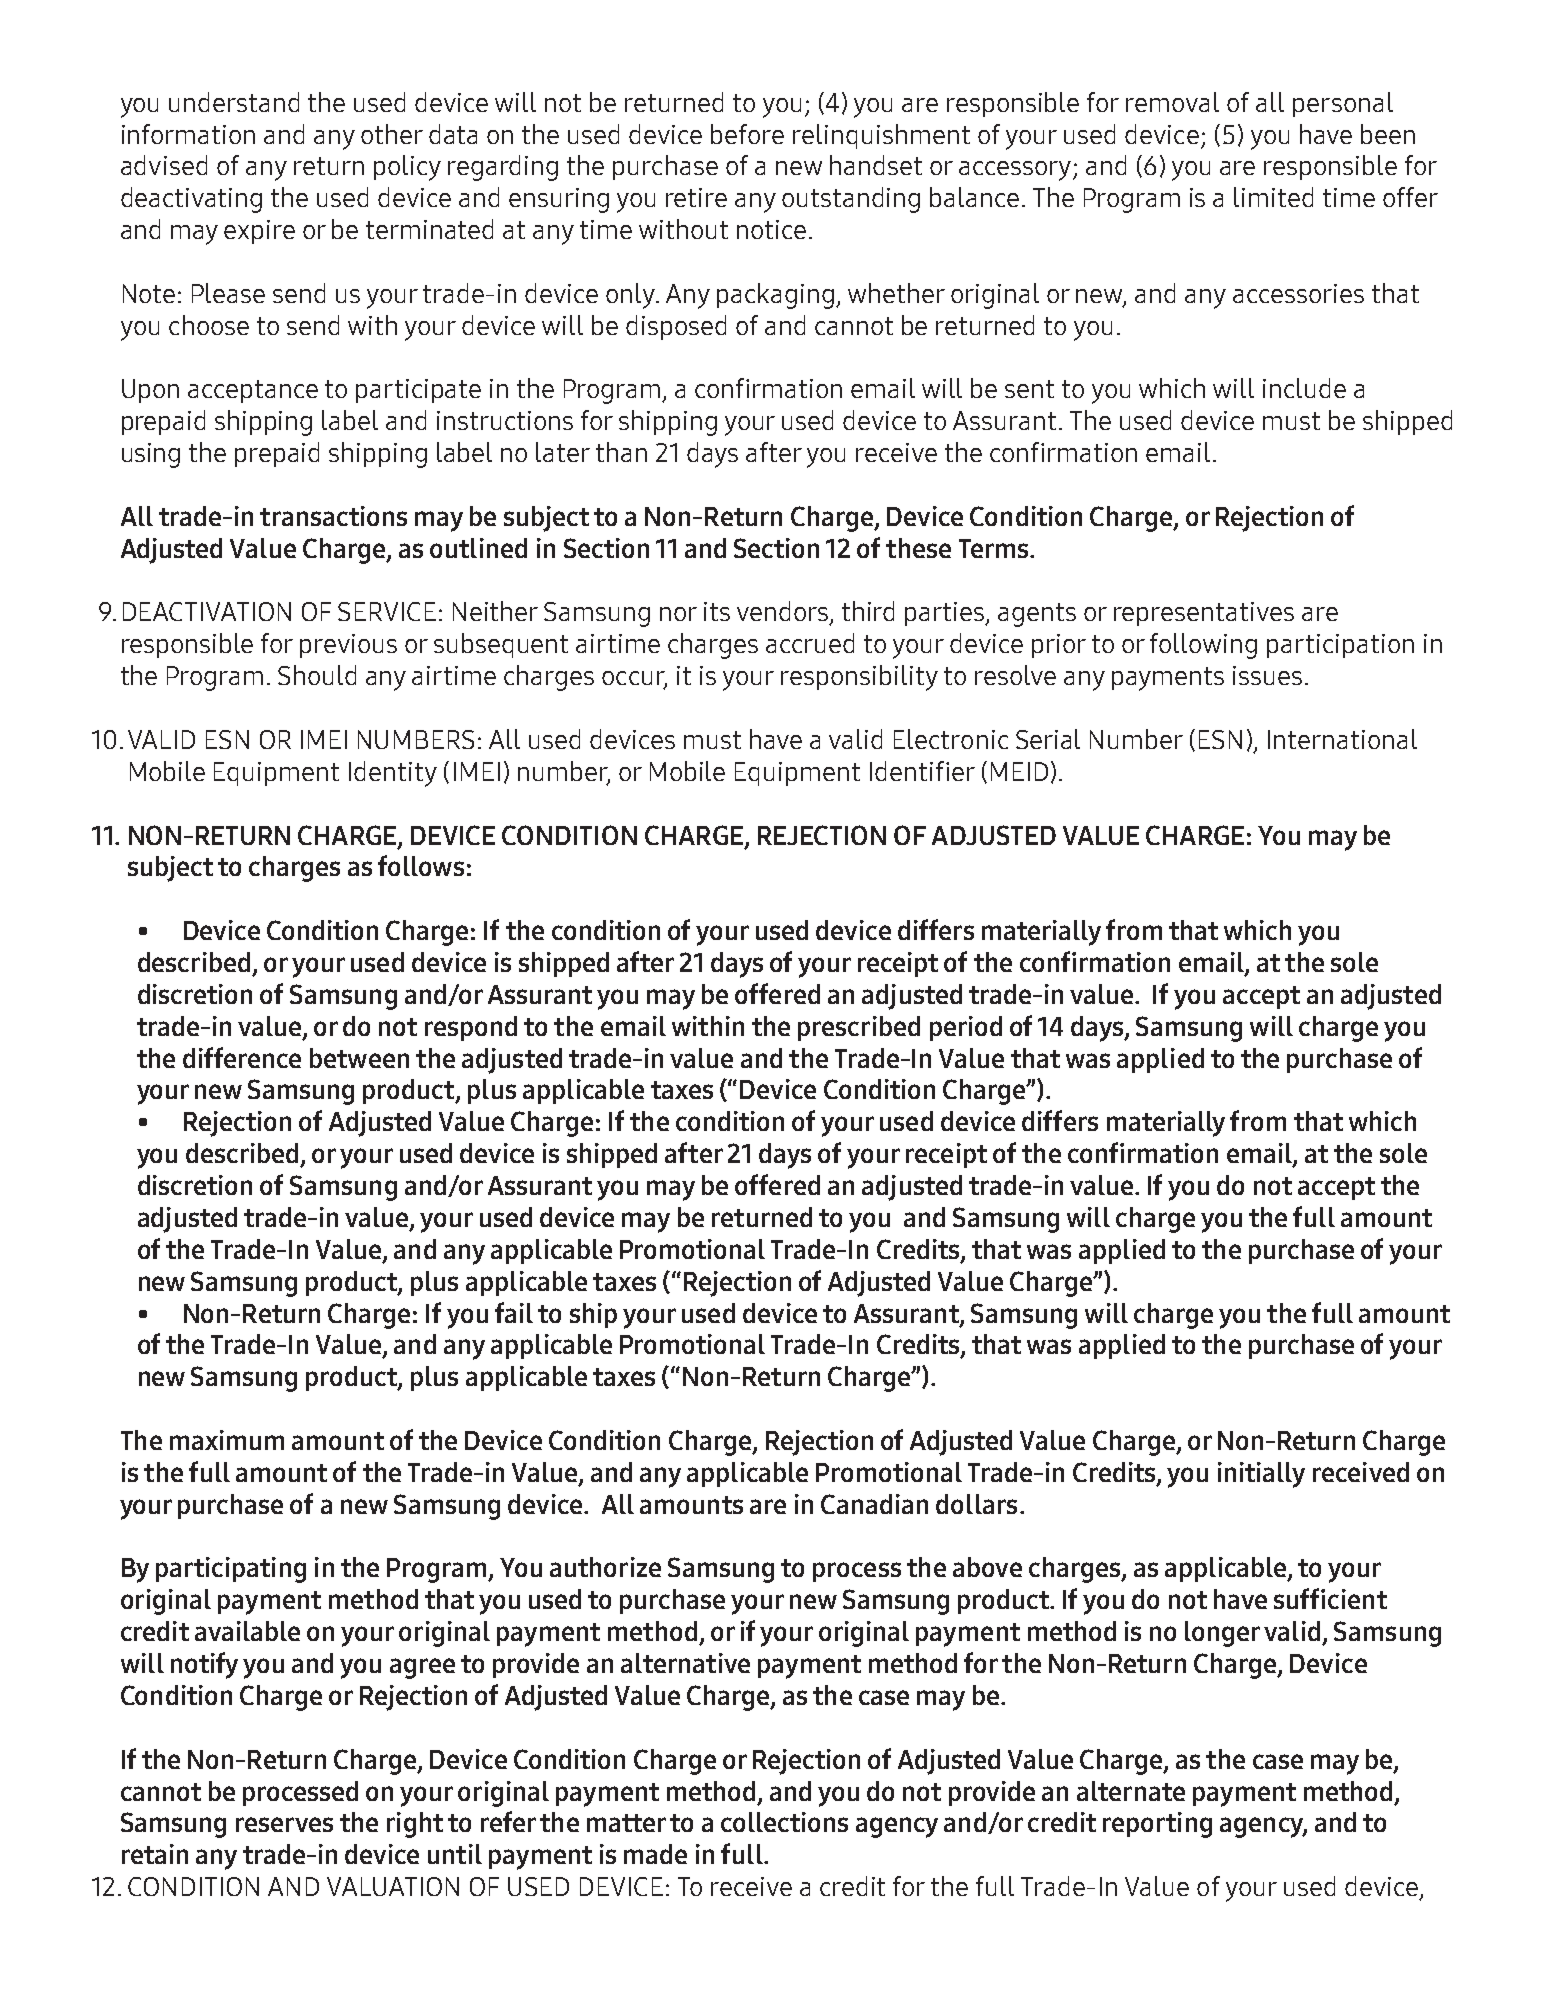  What do you see at coordinates (747, 134) in the screenshot?
I see `before` at bounding box center [747, 134].
